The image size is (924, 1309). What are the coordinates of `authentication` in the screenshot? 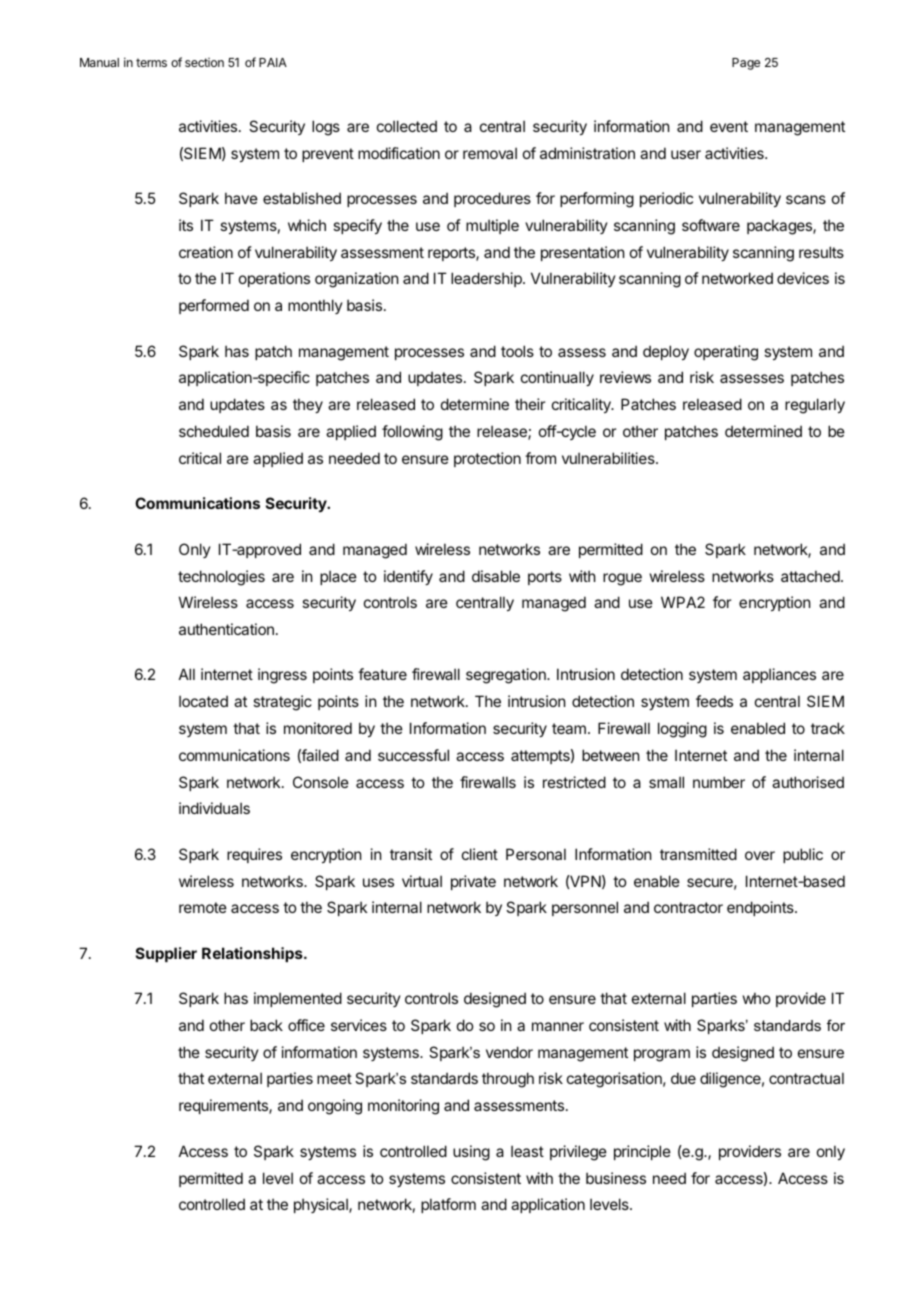 It's located at (226, 629).
